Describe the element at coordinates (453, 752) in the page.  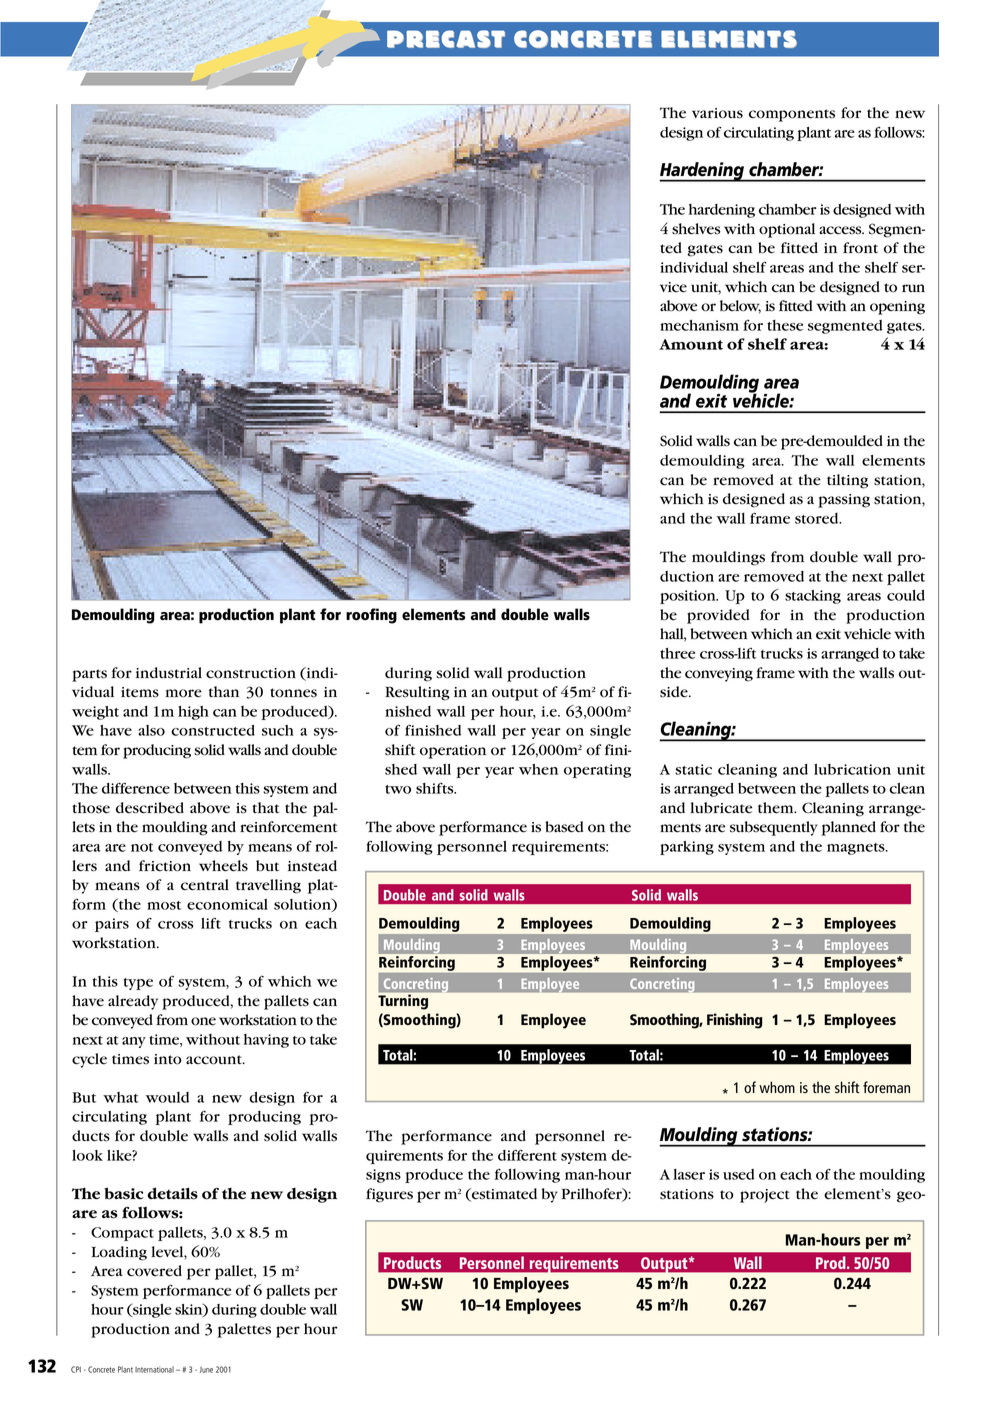
I see `operation` at that location.
